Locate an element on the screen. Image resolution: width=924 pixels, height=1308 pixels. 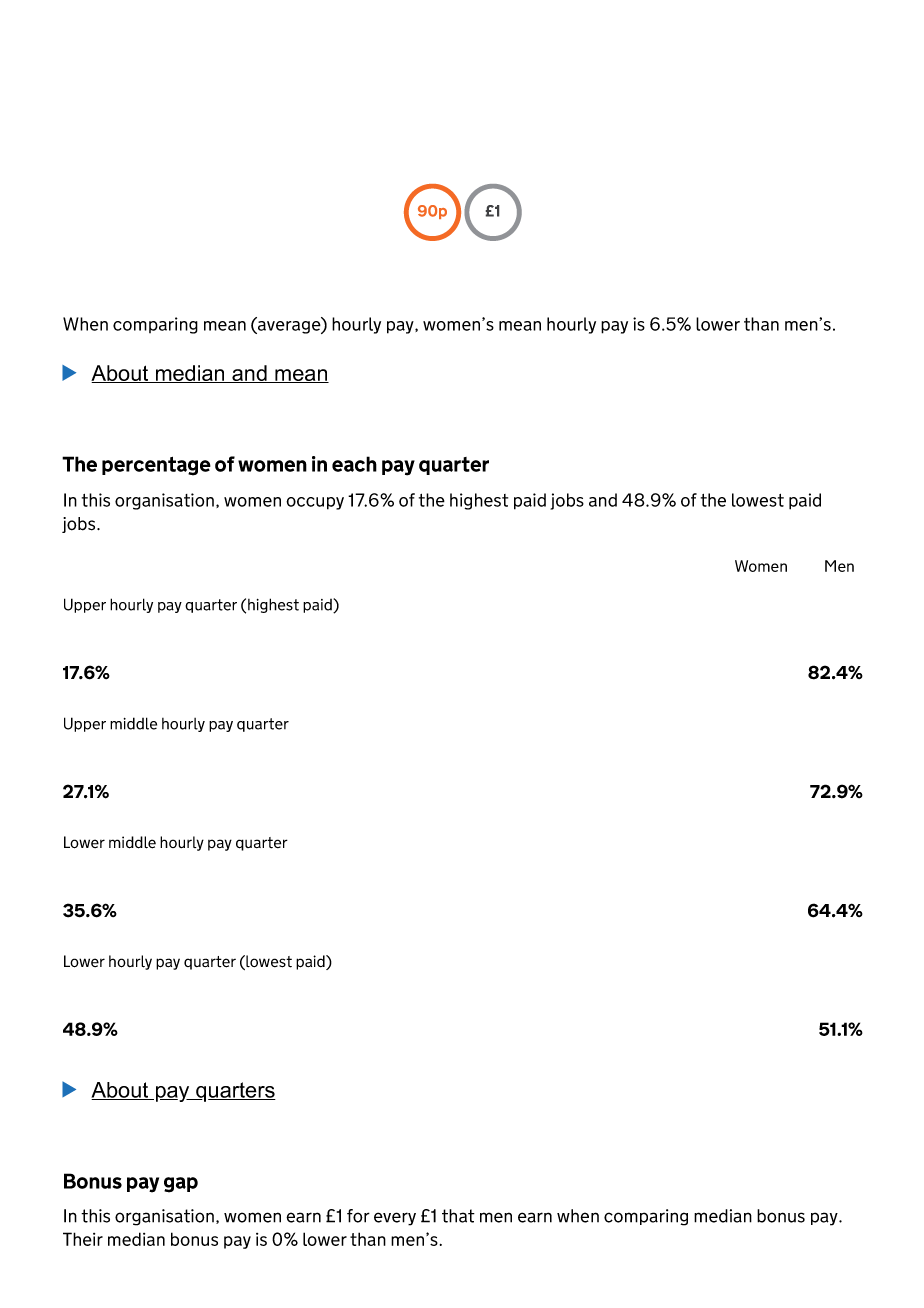
percentage is located at coordinates (156, 466).
